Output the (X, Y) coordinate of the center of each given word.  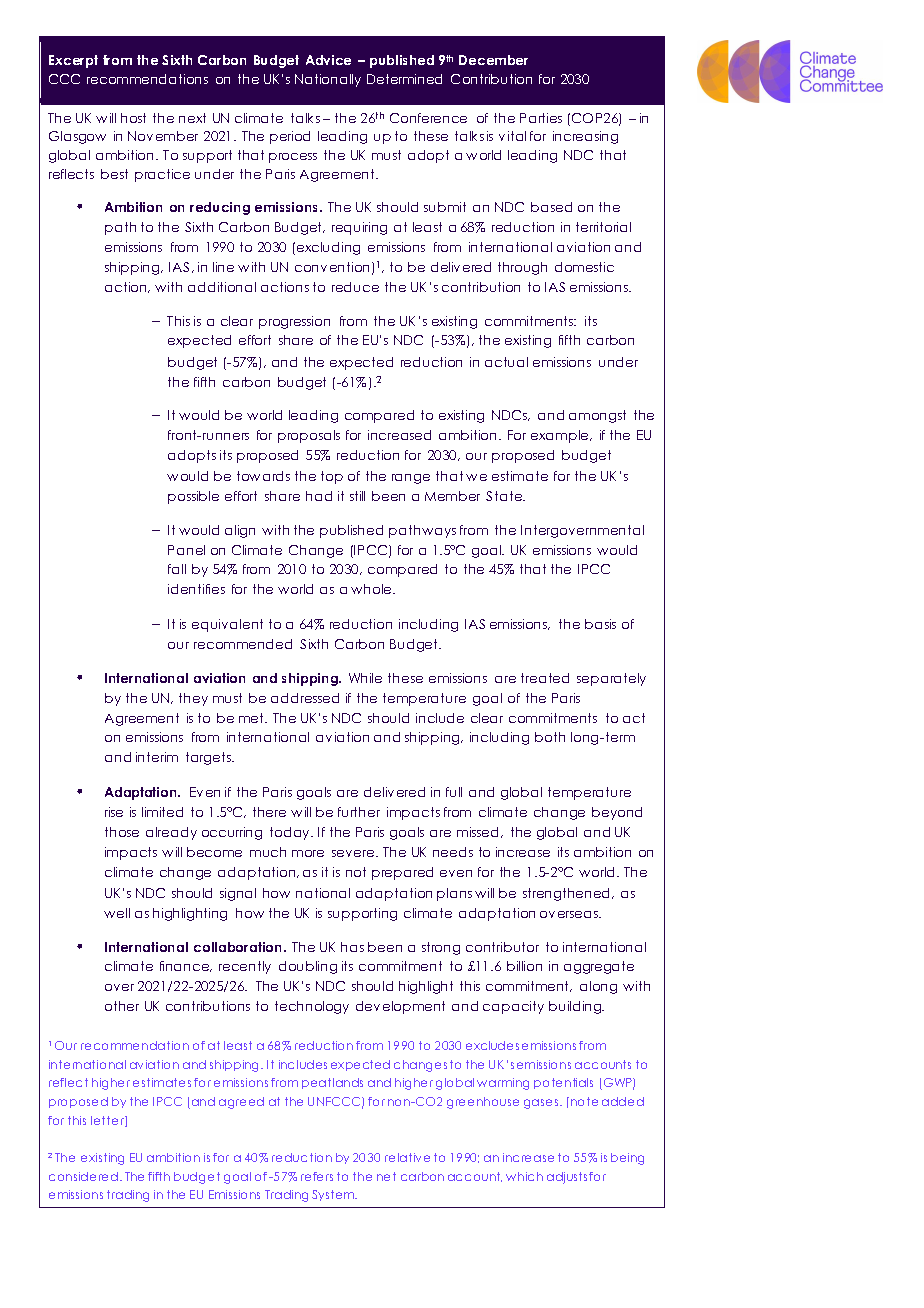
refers (317, 1176)
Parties (541, 118)
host (133, 118)
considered (85, 1176)
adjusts (568, 1178)
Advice (328, 60)
